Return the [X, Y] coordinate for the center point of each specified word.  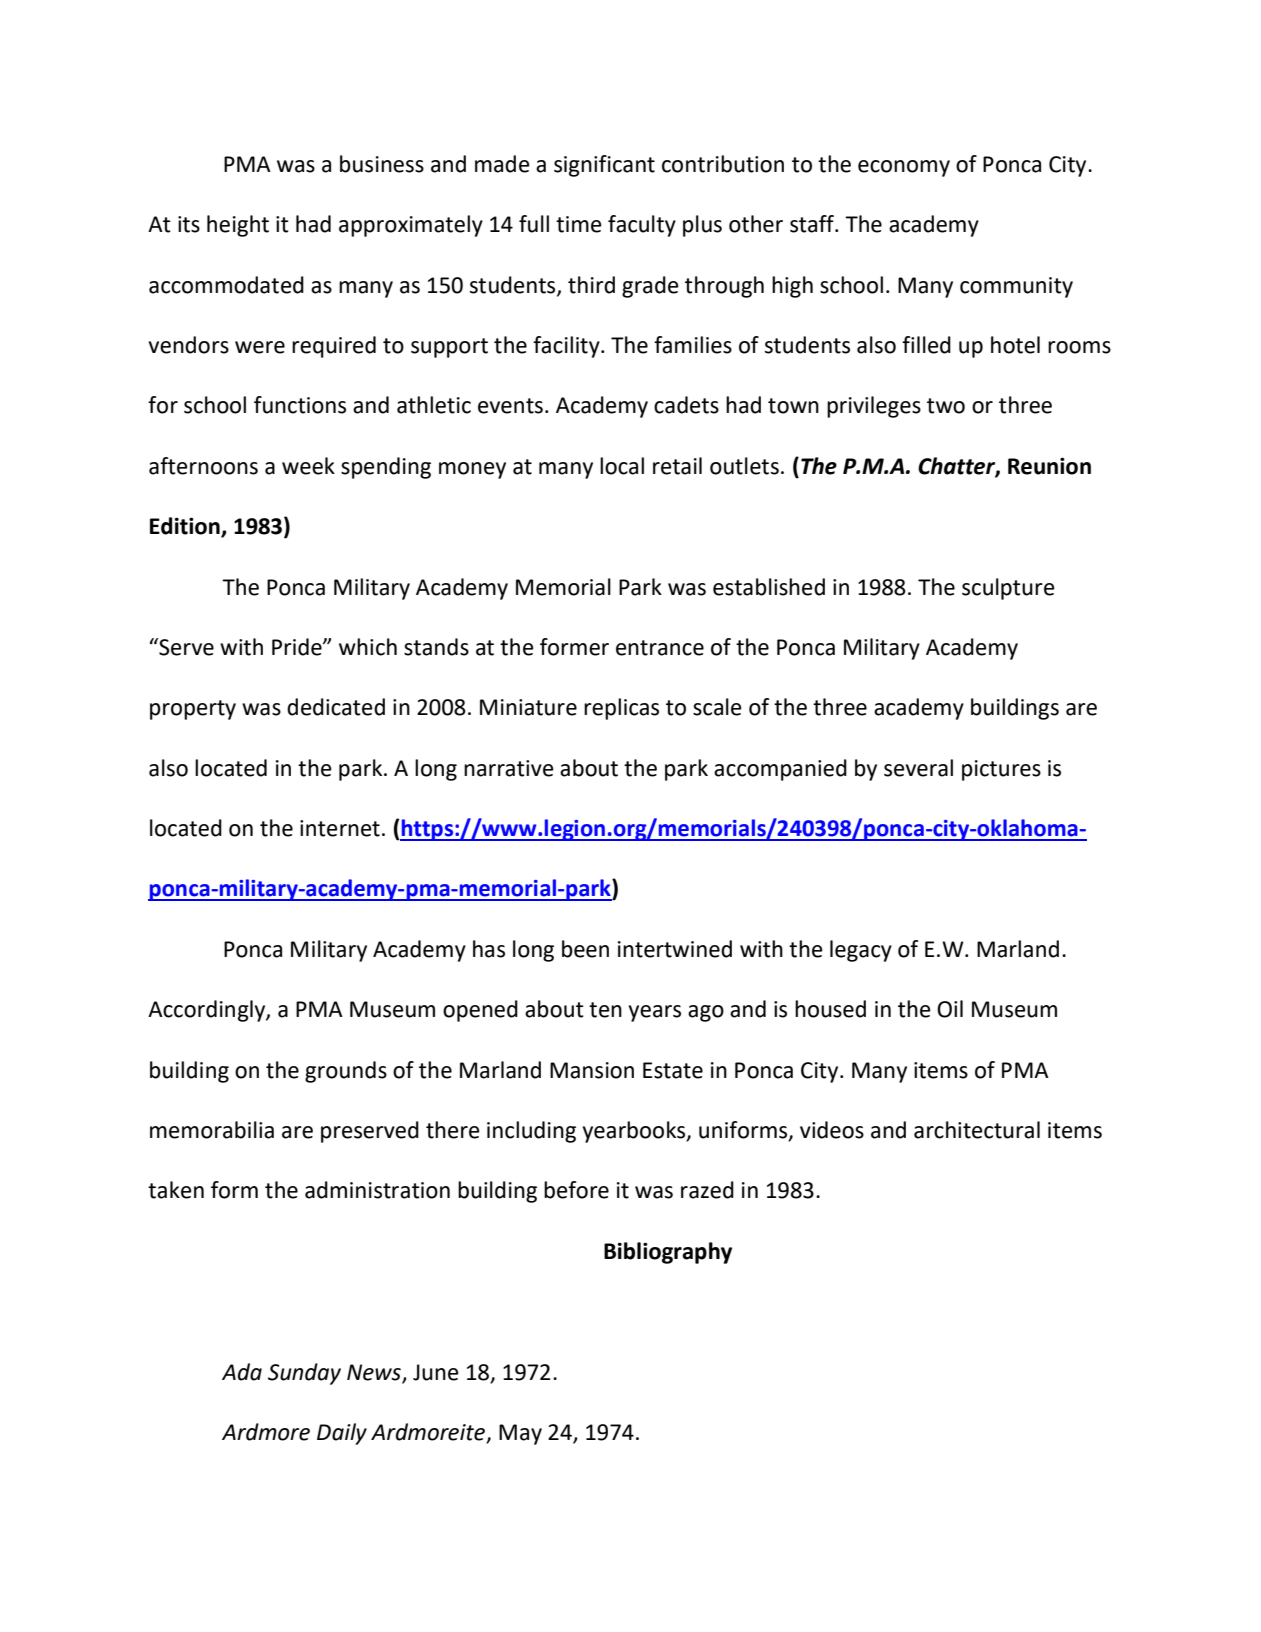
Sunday [304, 1374]
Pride [298, 647]
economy [904, 168]
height [238, 226]
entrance [660, 648]
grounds [346, 1072]
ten [605, 1010]
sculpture [1008, 589]
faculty [642, 226]
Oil [950, 1009]
